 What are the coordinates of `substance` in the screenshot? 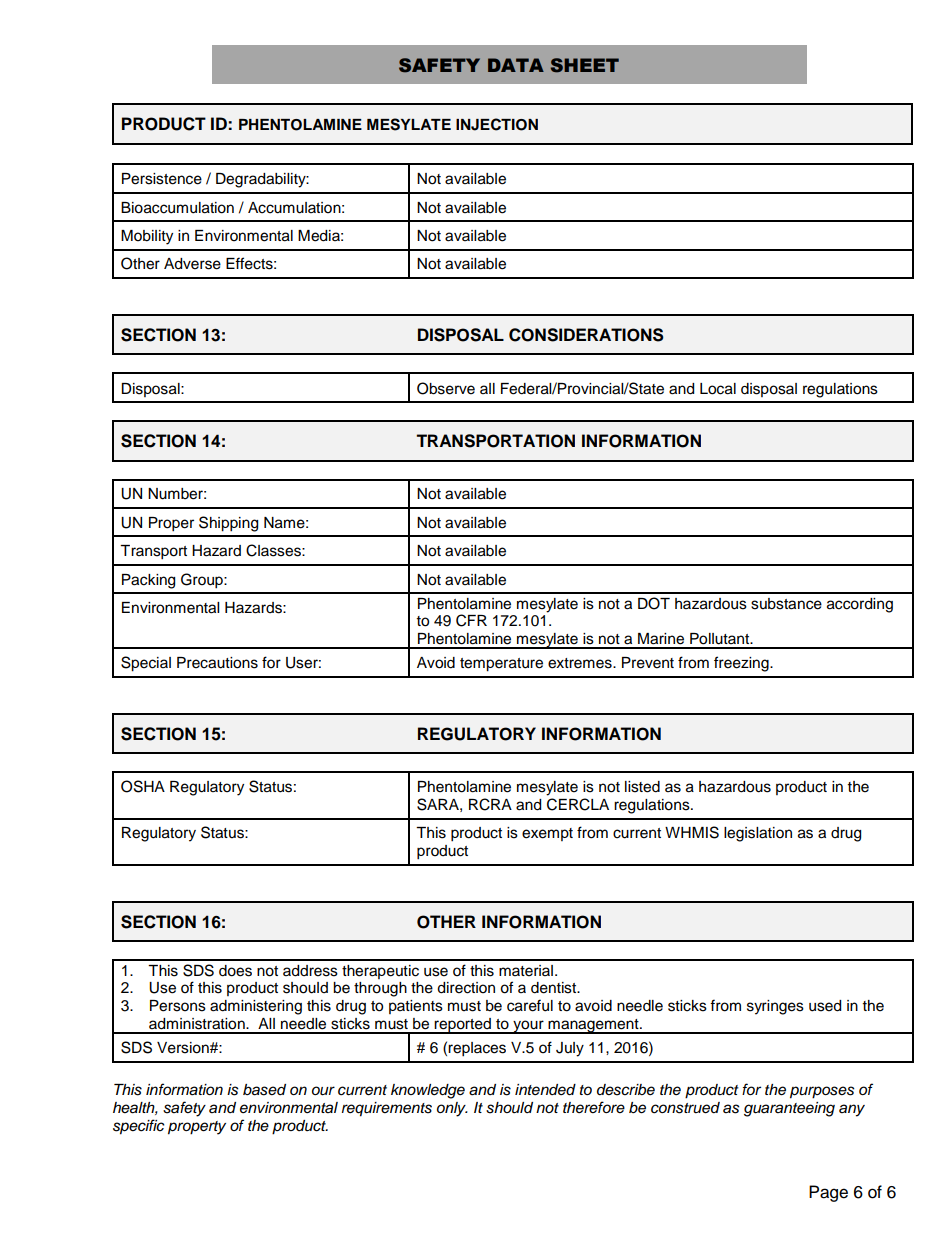 It's located at (786, 604).
